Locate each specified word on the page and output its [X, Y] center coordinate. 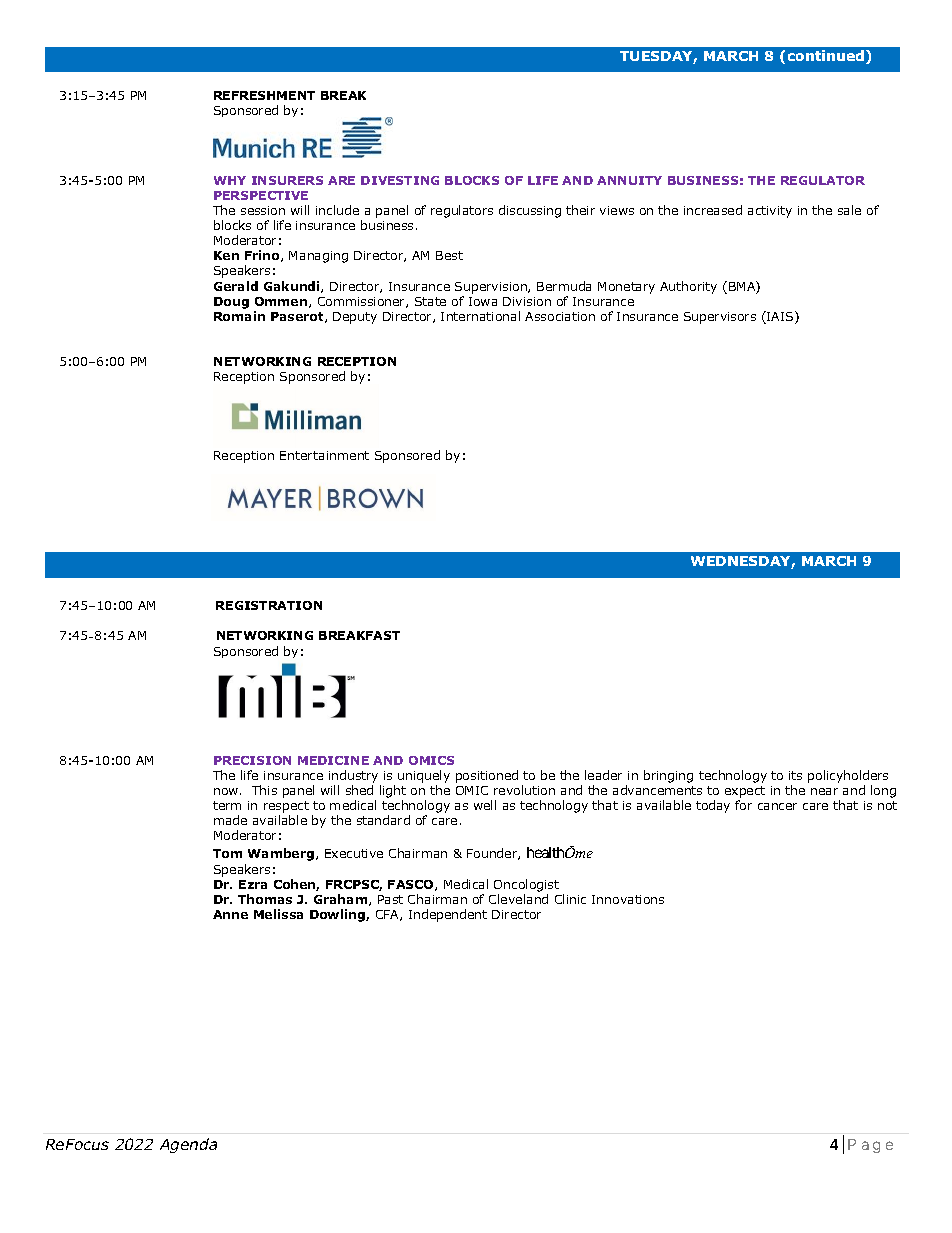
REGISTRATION [269, 605]
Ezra [253, 884]
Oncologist [526, 885]
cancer [777, 806]
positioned [487, 776]
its [795, 775]
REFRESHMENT [264, 95]
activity [770, 212]
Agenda [188, 1145]
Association [560, 316]
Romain [239, 316]
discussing [530, 211]
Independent [448, 915]
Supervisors [720, 318]
